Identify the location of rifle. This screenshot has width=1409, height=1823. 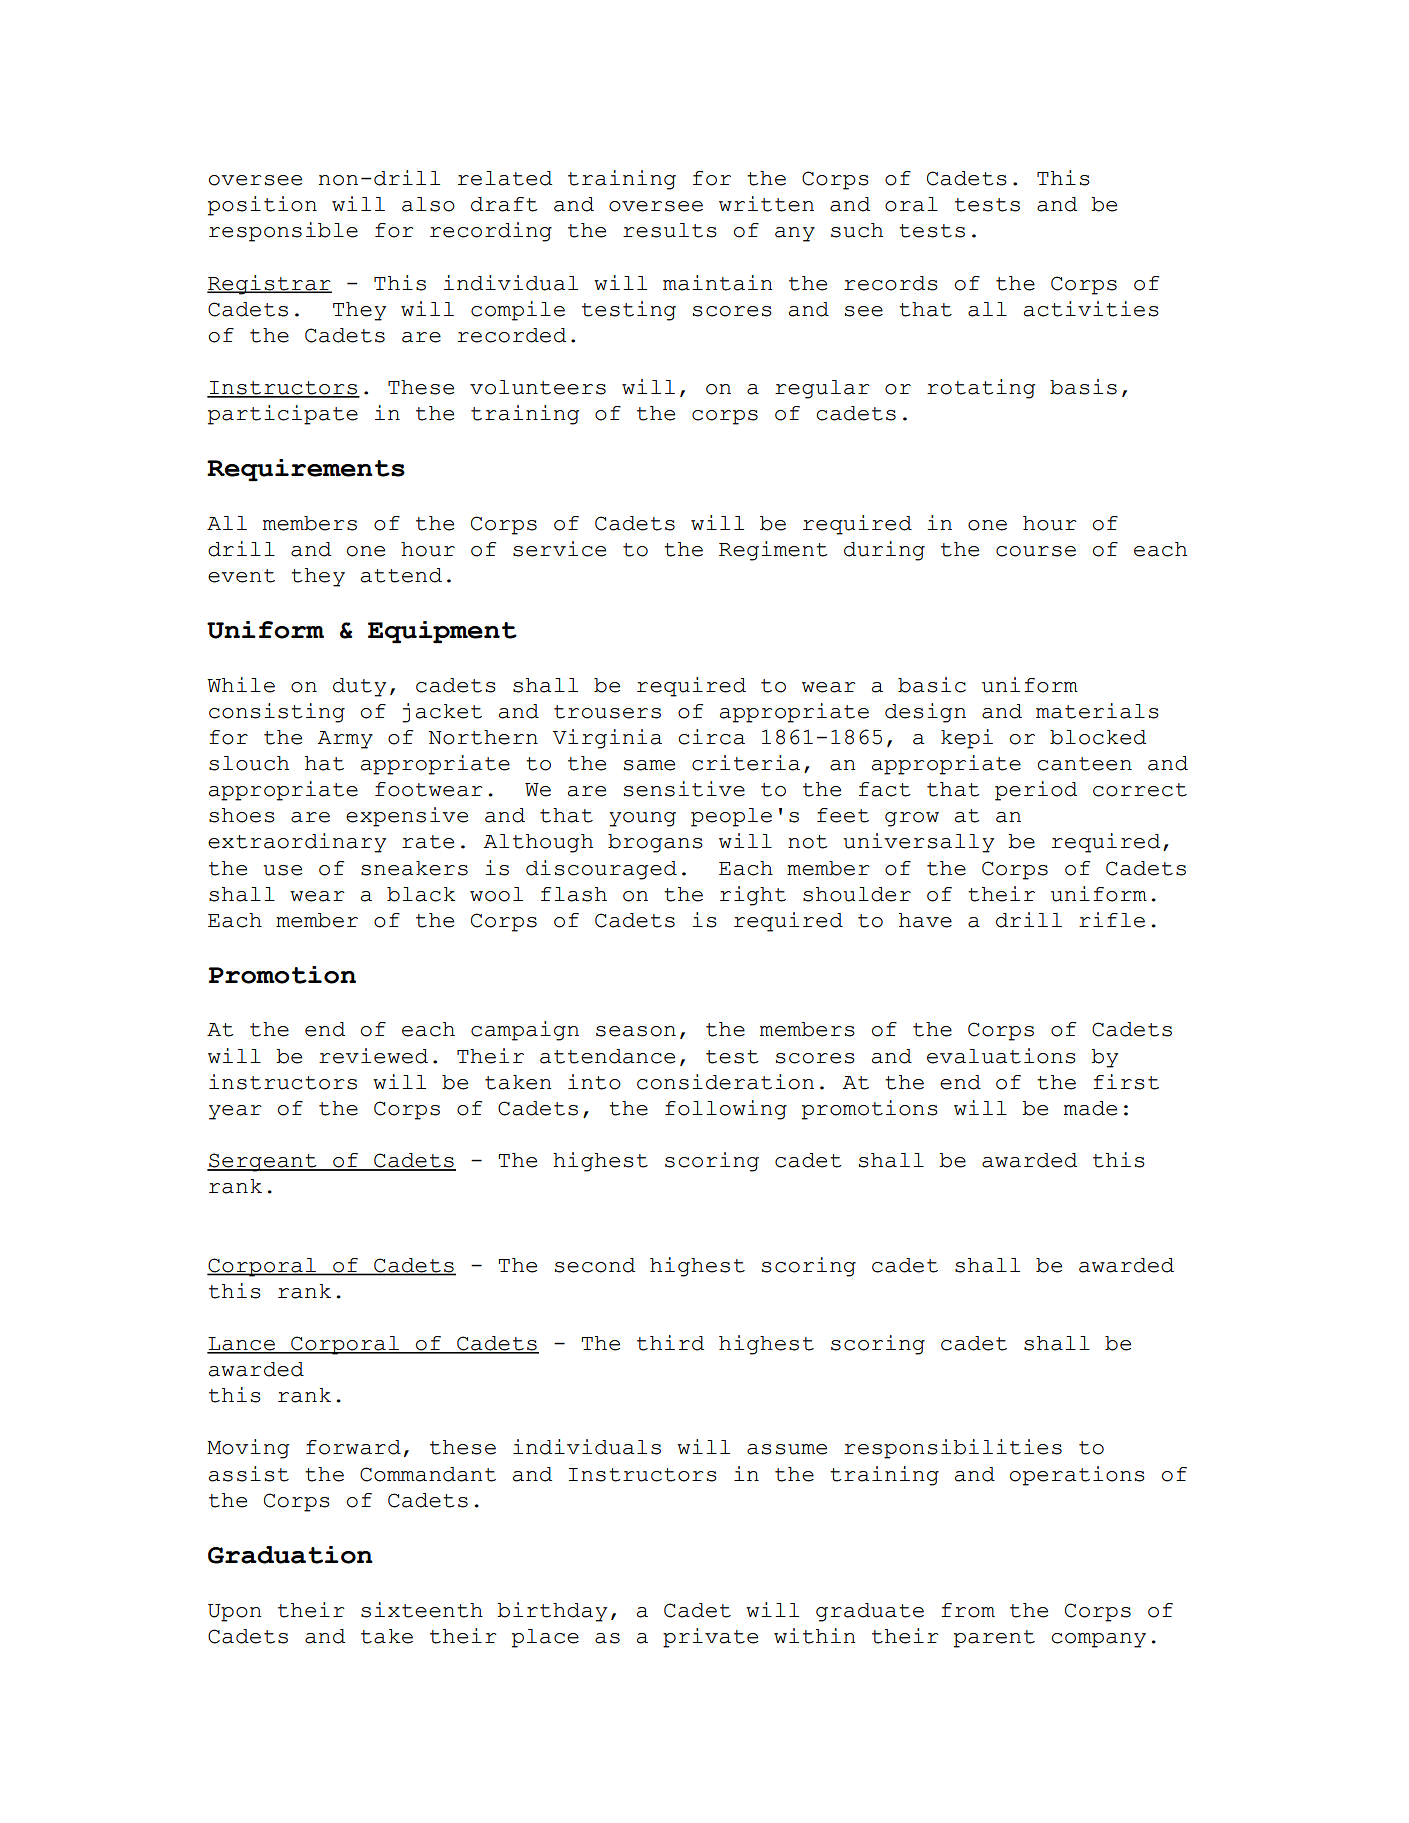
(1112, 920).
